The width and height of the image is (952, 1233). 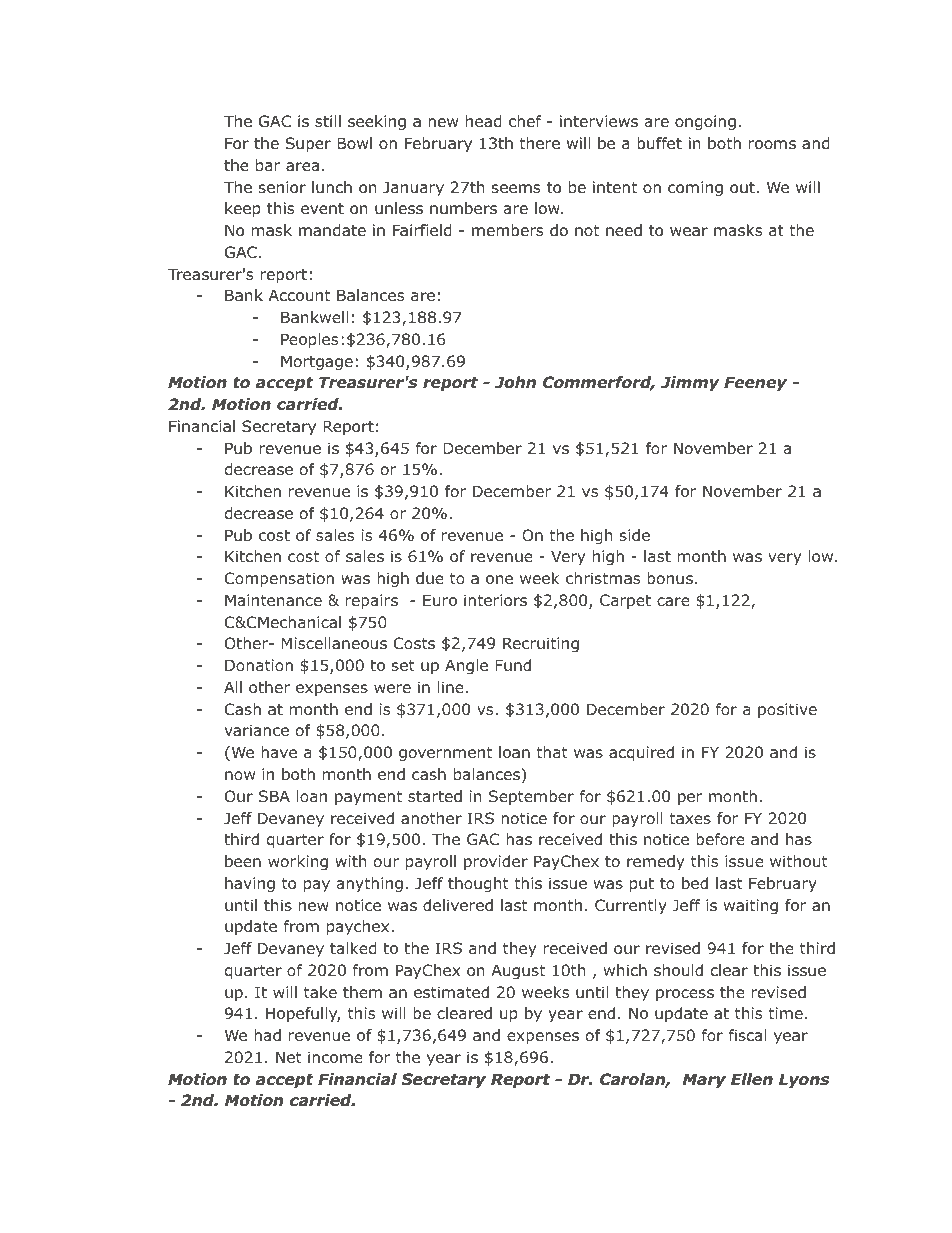 What do you see at coordinates (690, 383) in the image?
I see `Jimmy` at bounding box center [690, 383].
